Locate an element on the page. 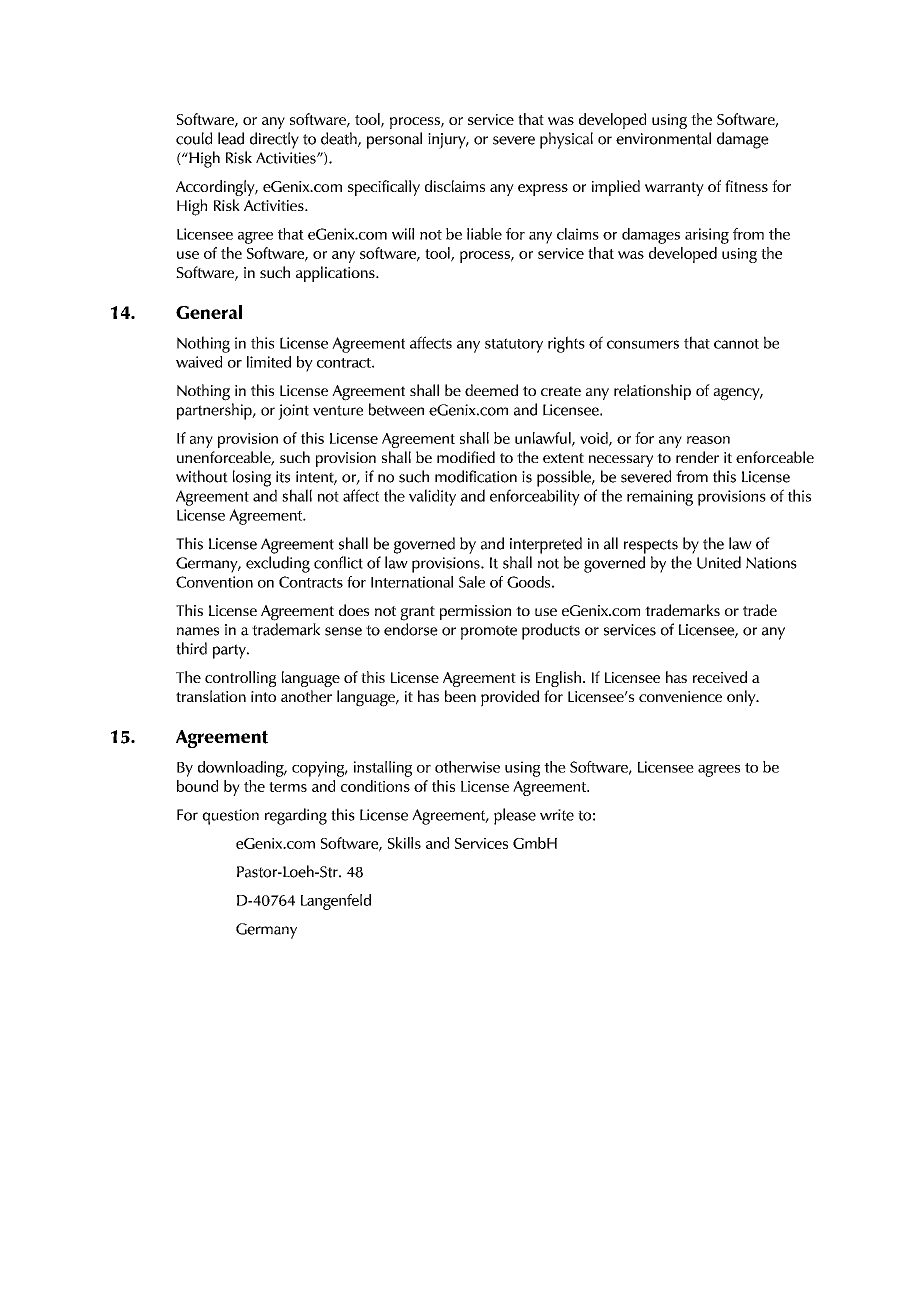 Image resolution: width=924 pixels, height=1308 pixels. injury is located at coordinates (448, 141).
